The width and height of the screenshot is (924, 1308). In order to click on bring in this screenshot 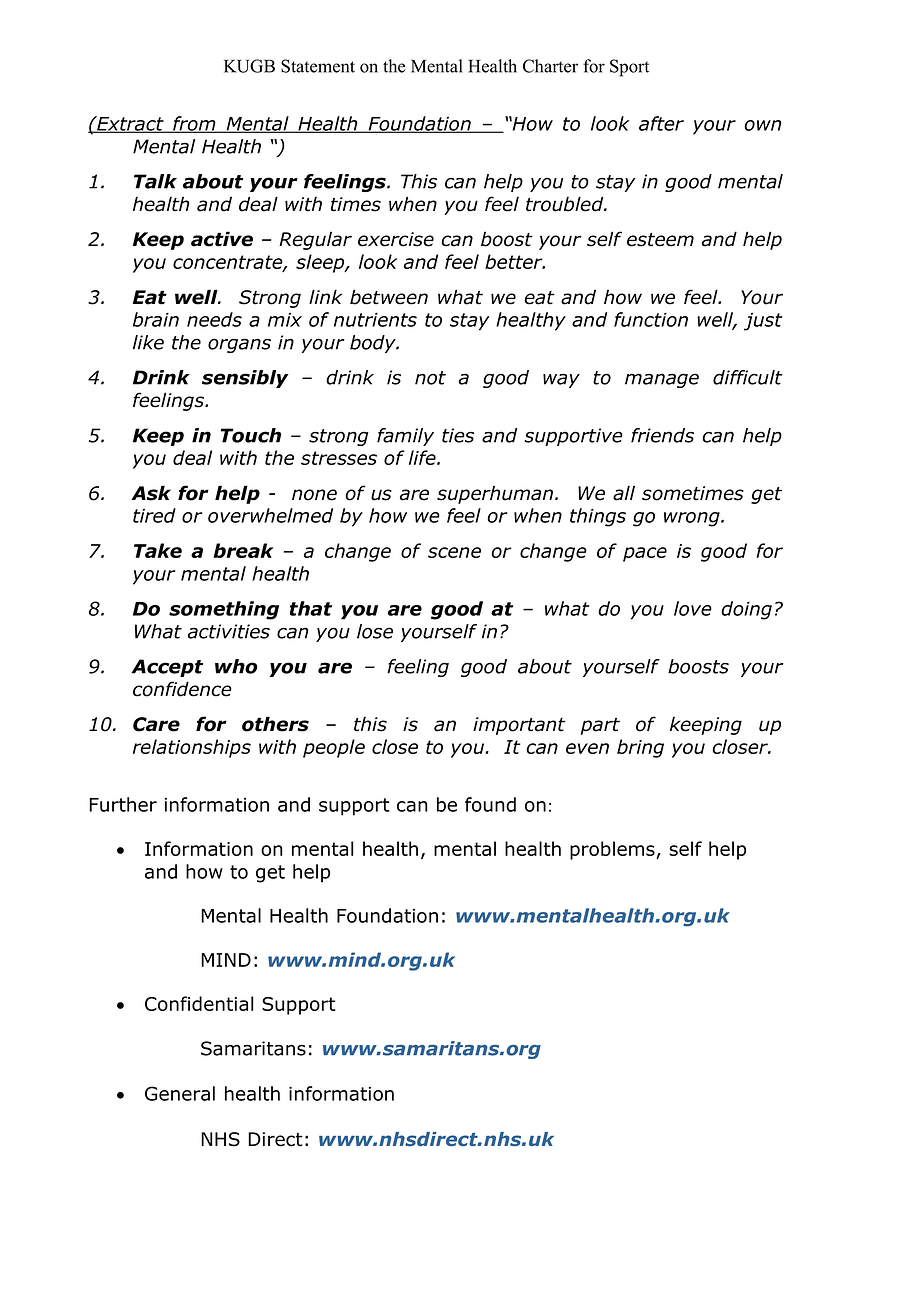, I will do `click(640, 748)`.
